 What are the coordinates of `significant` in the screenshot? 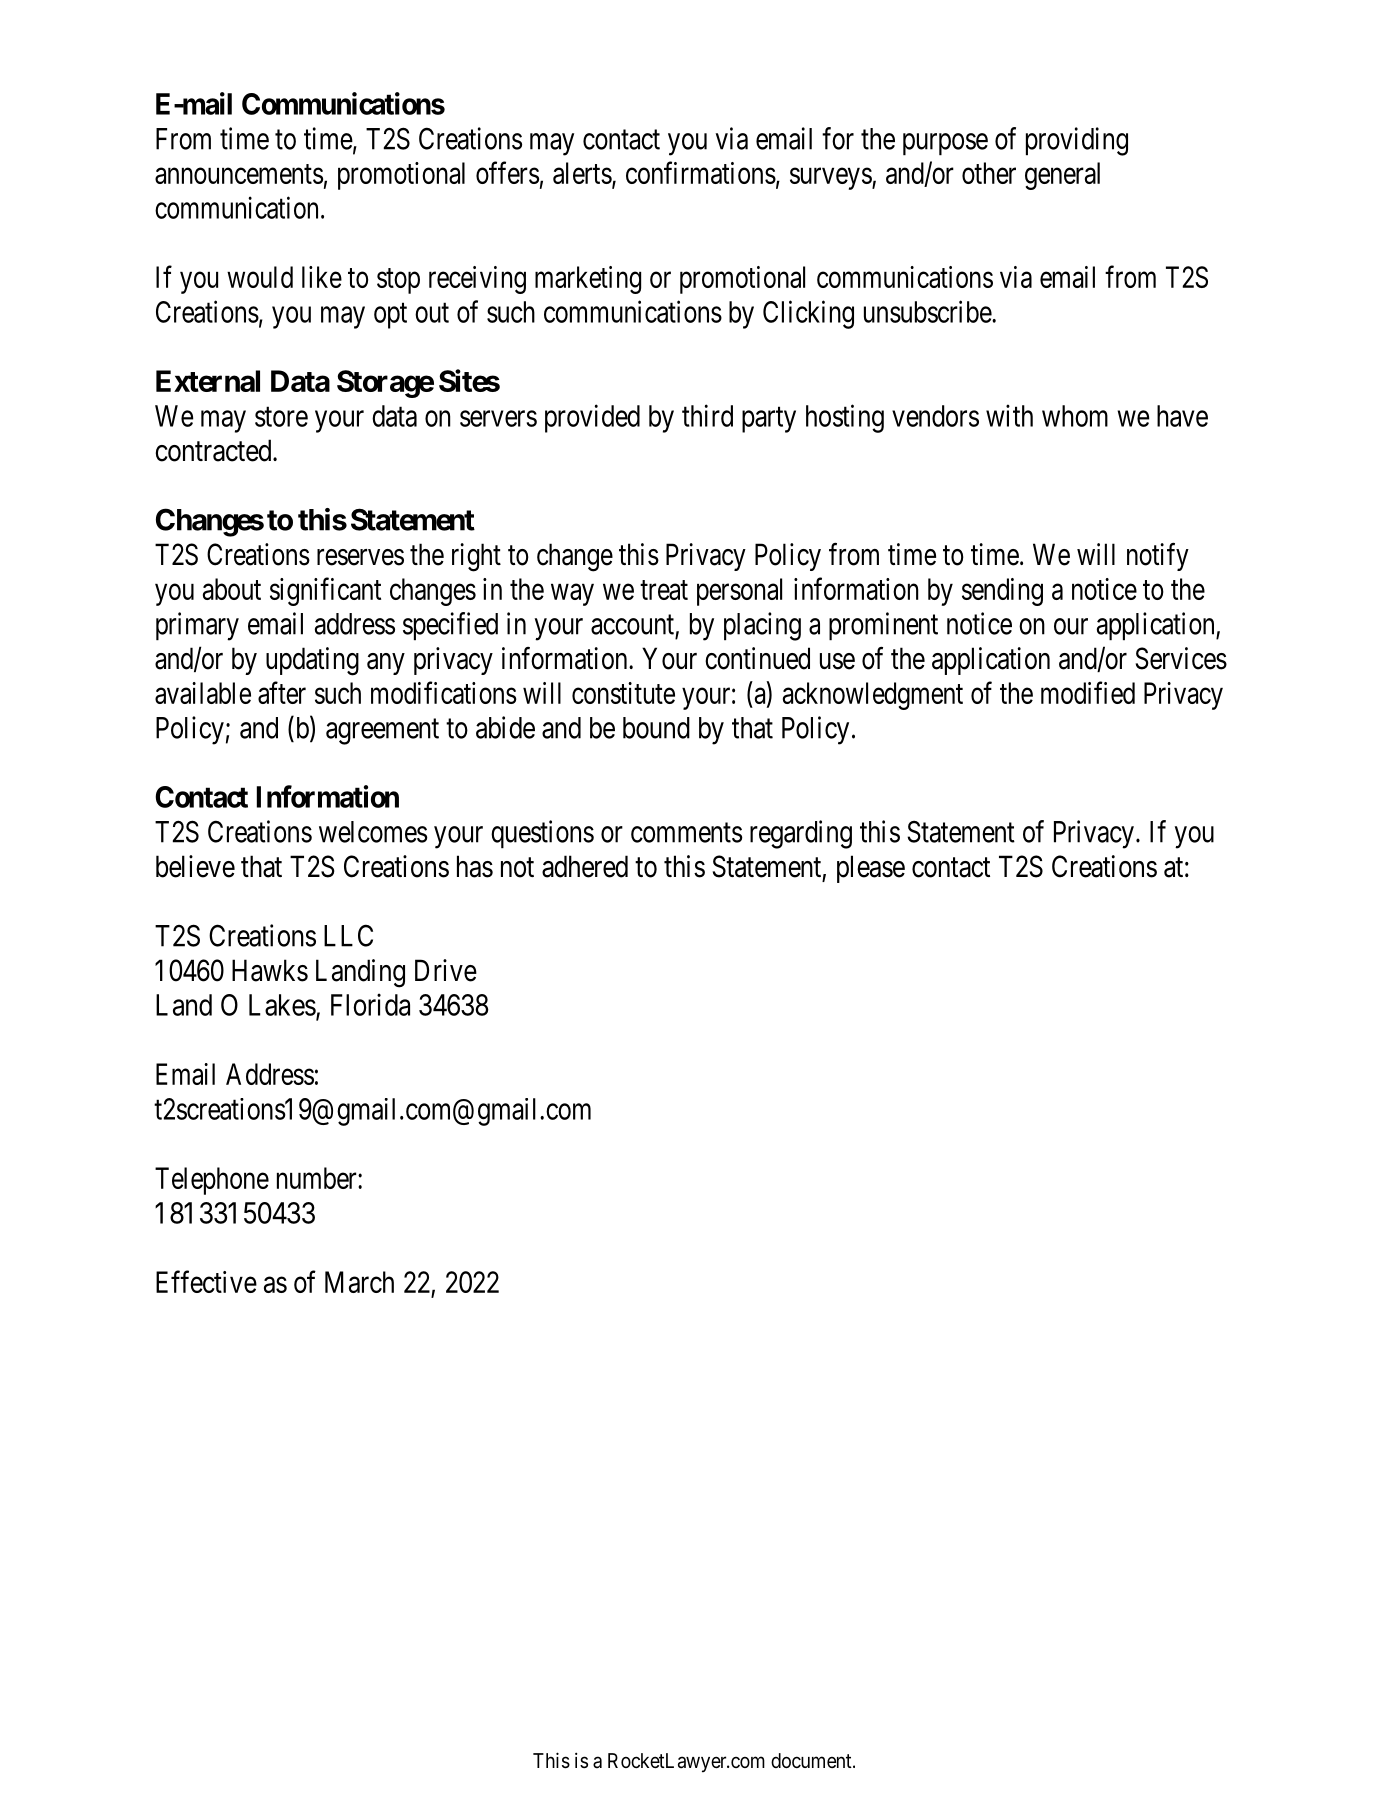 It's located at (325, 591).
